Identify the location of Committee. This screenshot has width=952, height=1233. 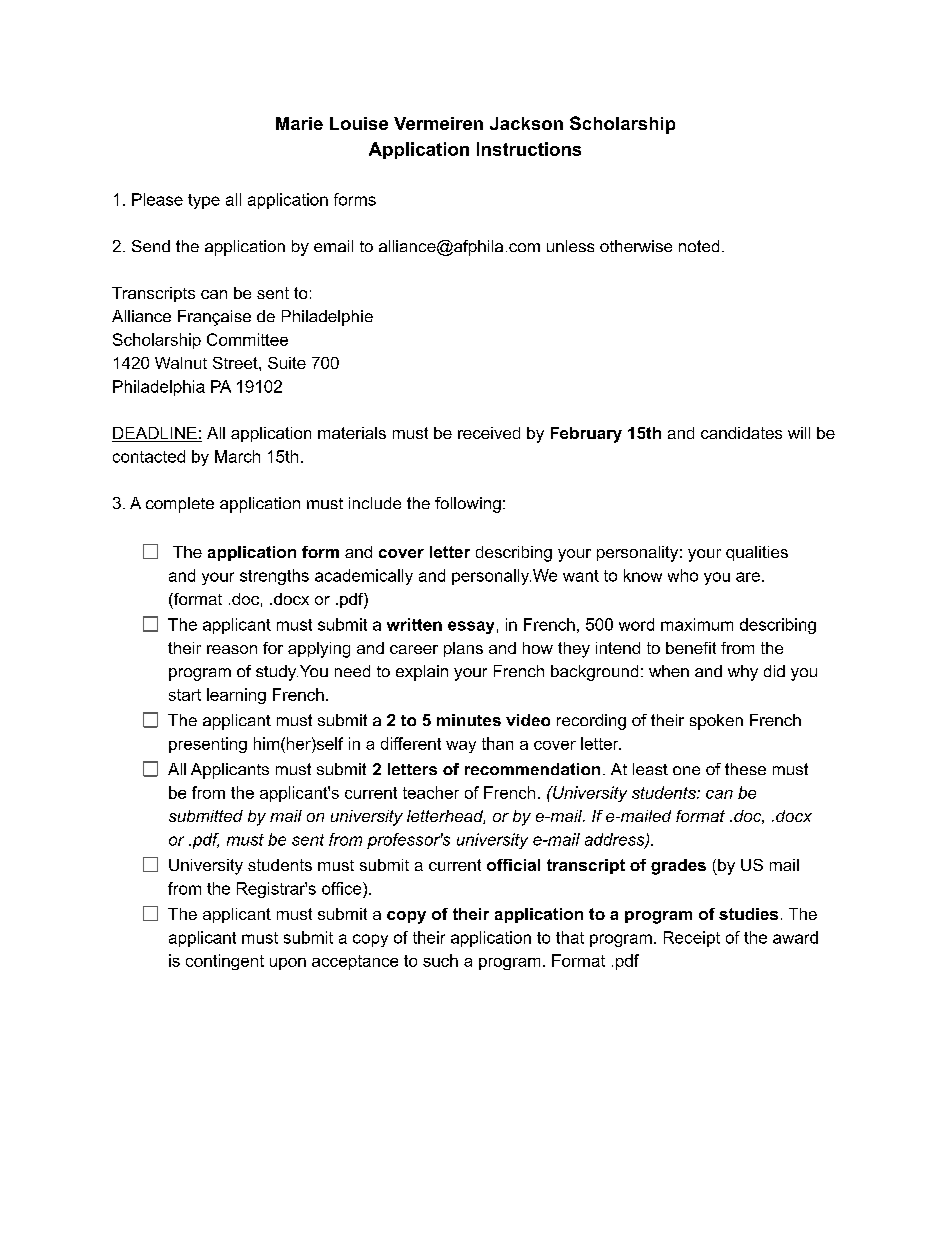
(247, 339).
